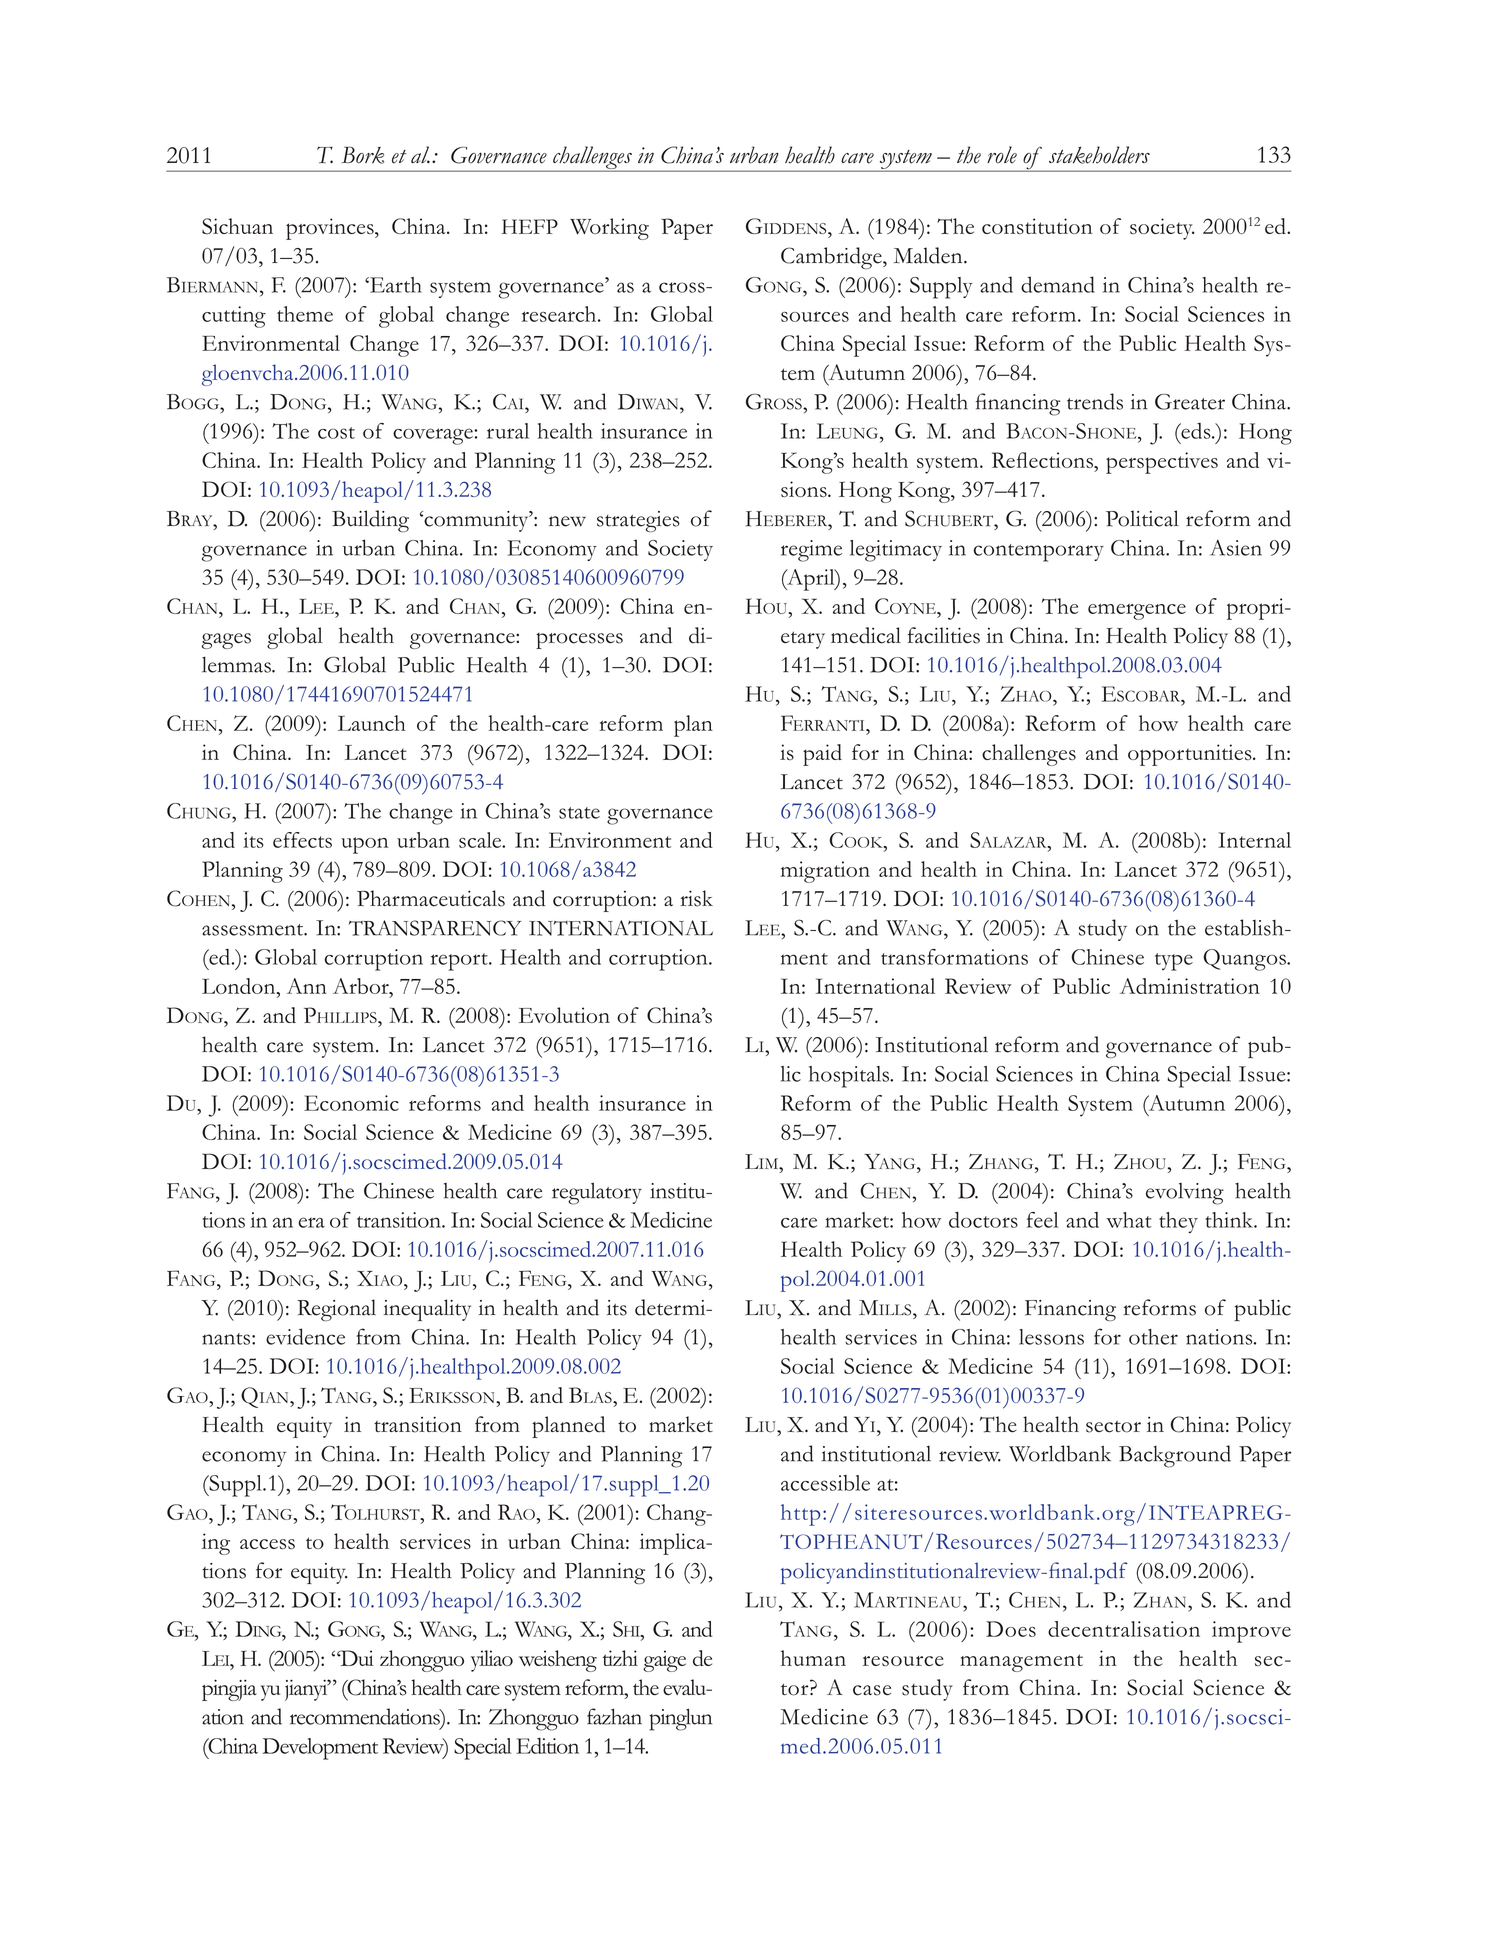  What do you see at coordinates (822, 755) in the screenshot?
I see `paid` at bounding box center [822, 755].
